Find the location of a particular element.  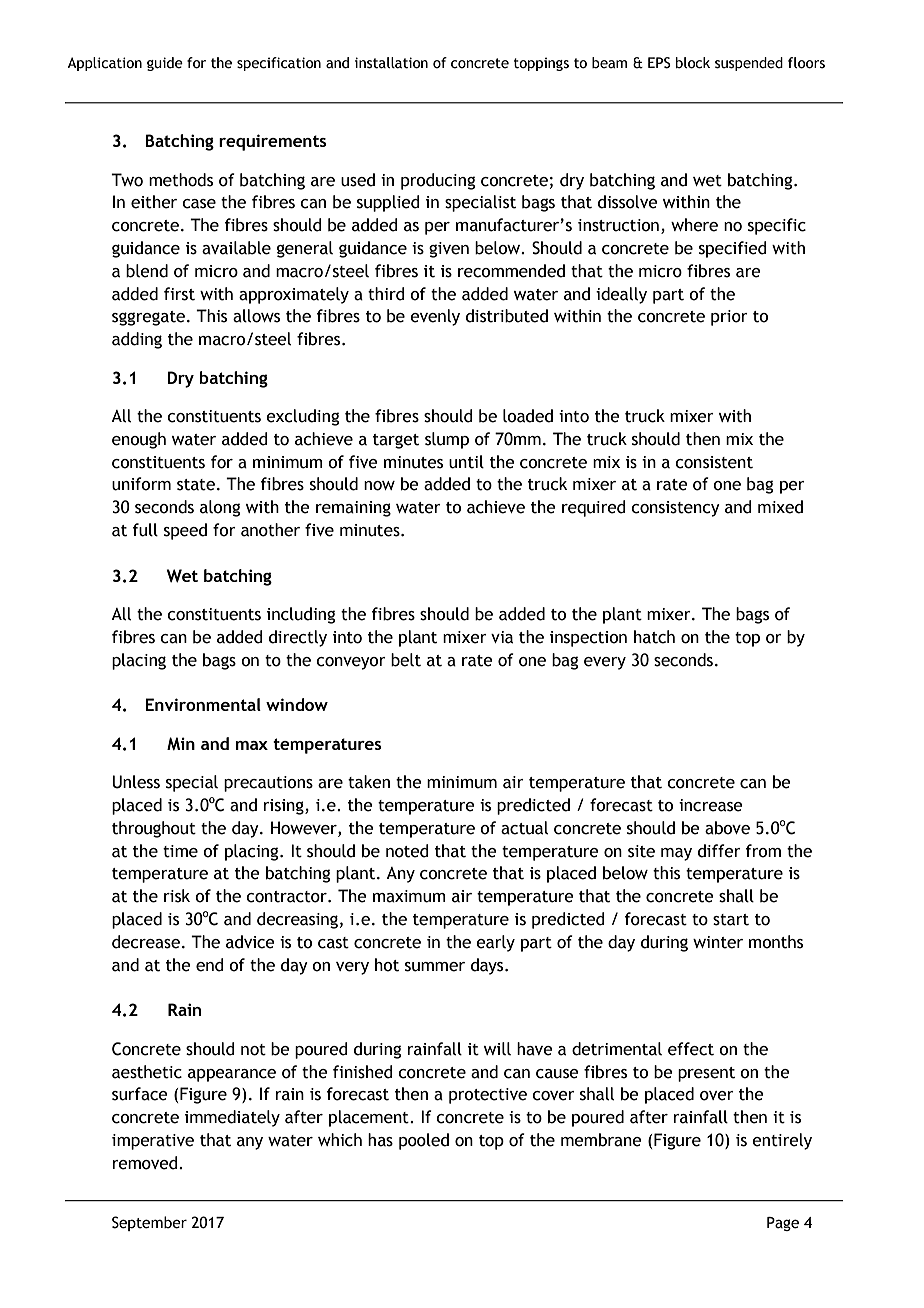

guide is located at coordinates (165, 64).
